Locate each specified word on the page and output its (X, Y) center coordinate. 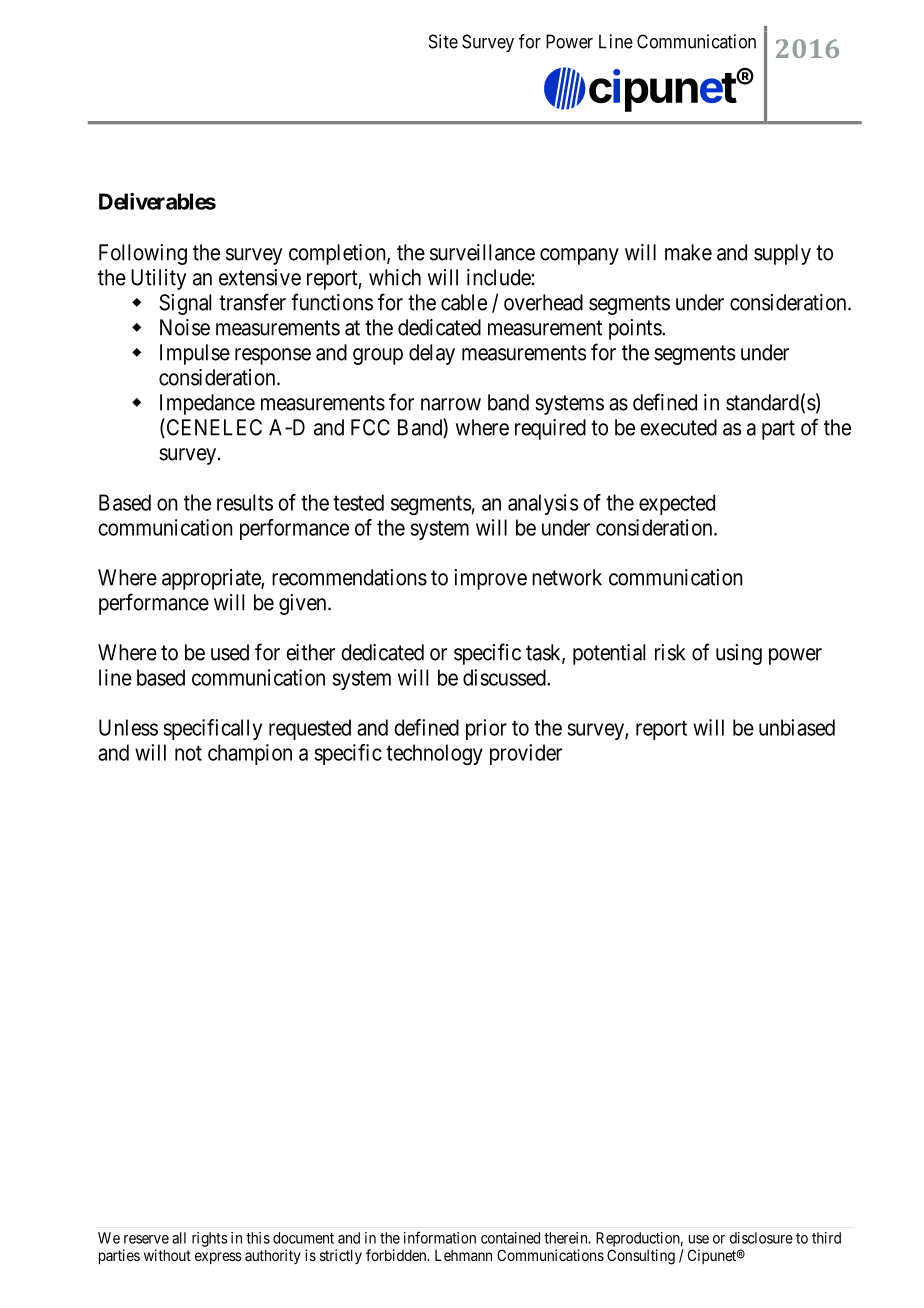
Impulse (195, 354)
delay (432, 354)
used (230, 652)
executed (678, 427)
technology (434, 754)
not (188, 753)
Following (143, 254)
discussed (505, 677)
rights (210, 1239)
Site (443, 41)
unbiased (797, 727)
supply (782, 254)
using (739, 654)
